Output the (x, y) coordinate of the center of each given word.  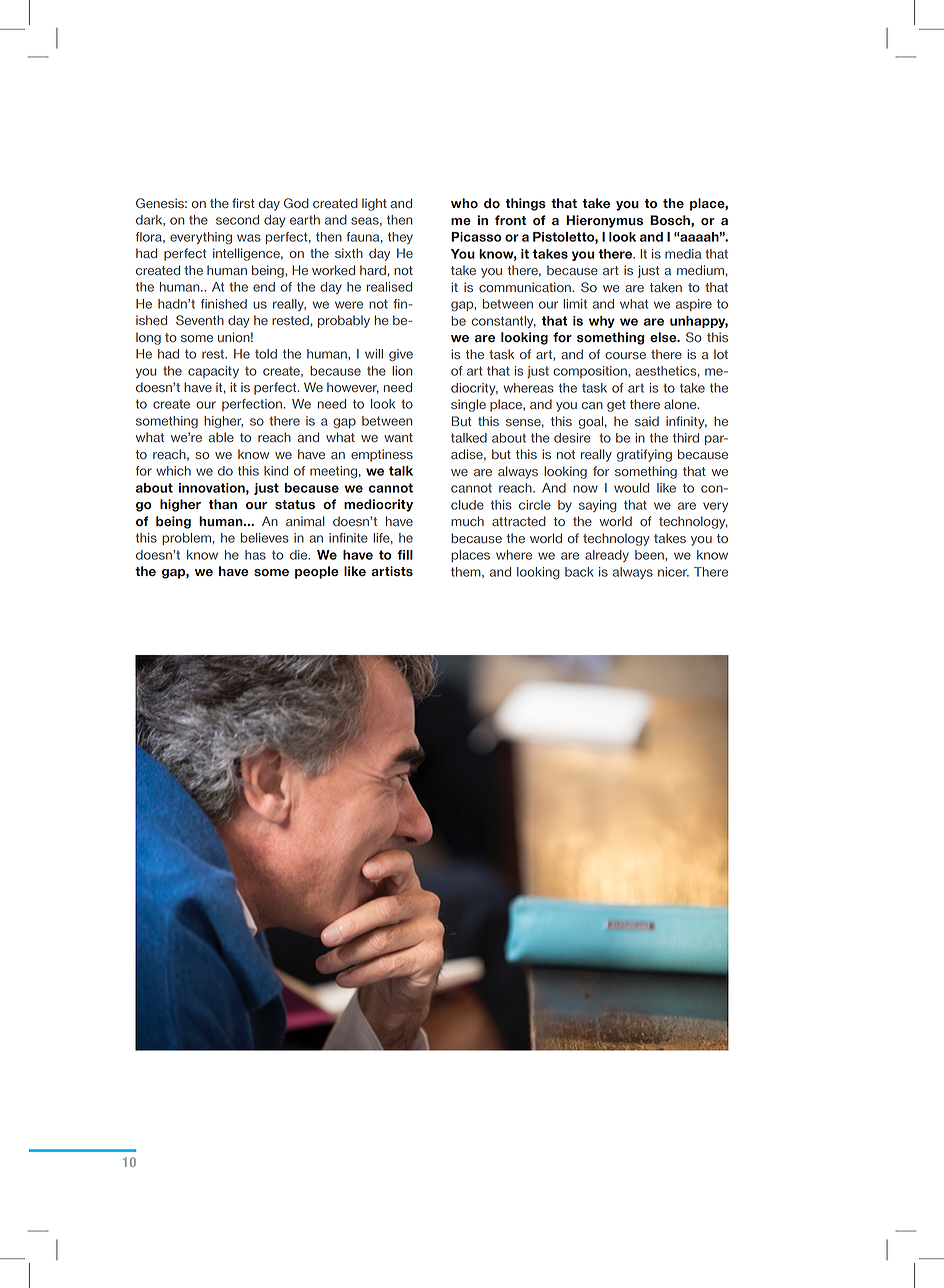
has (255, 555)
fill (405, 555)
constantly (504, 322)
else (664, 337)
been (650, 555)
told (266, 354)
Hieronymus (604, 221)
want (398, 437)
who (464, 203)
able (221, 437)
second (237, 220)
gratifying (644, 455)
